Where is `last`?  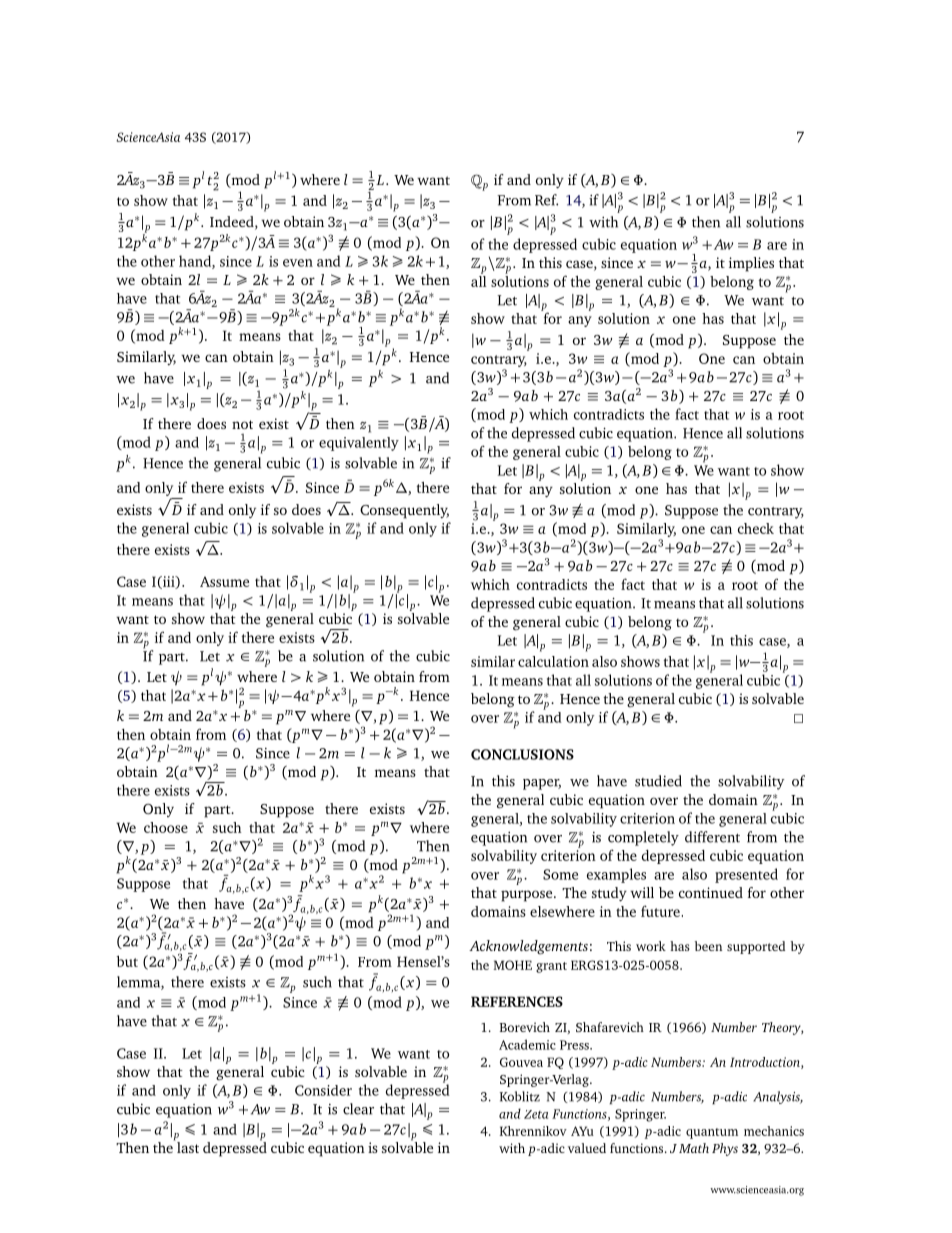
last is located at coordinates (187, 1146).
